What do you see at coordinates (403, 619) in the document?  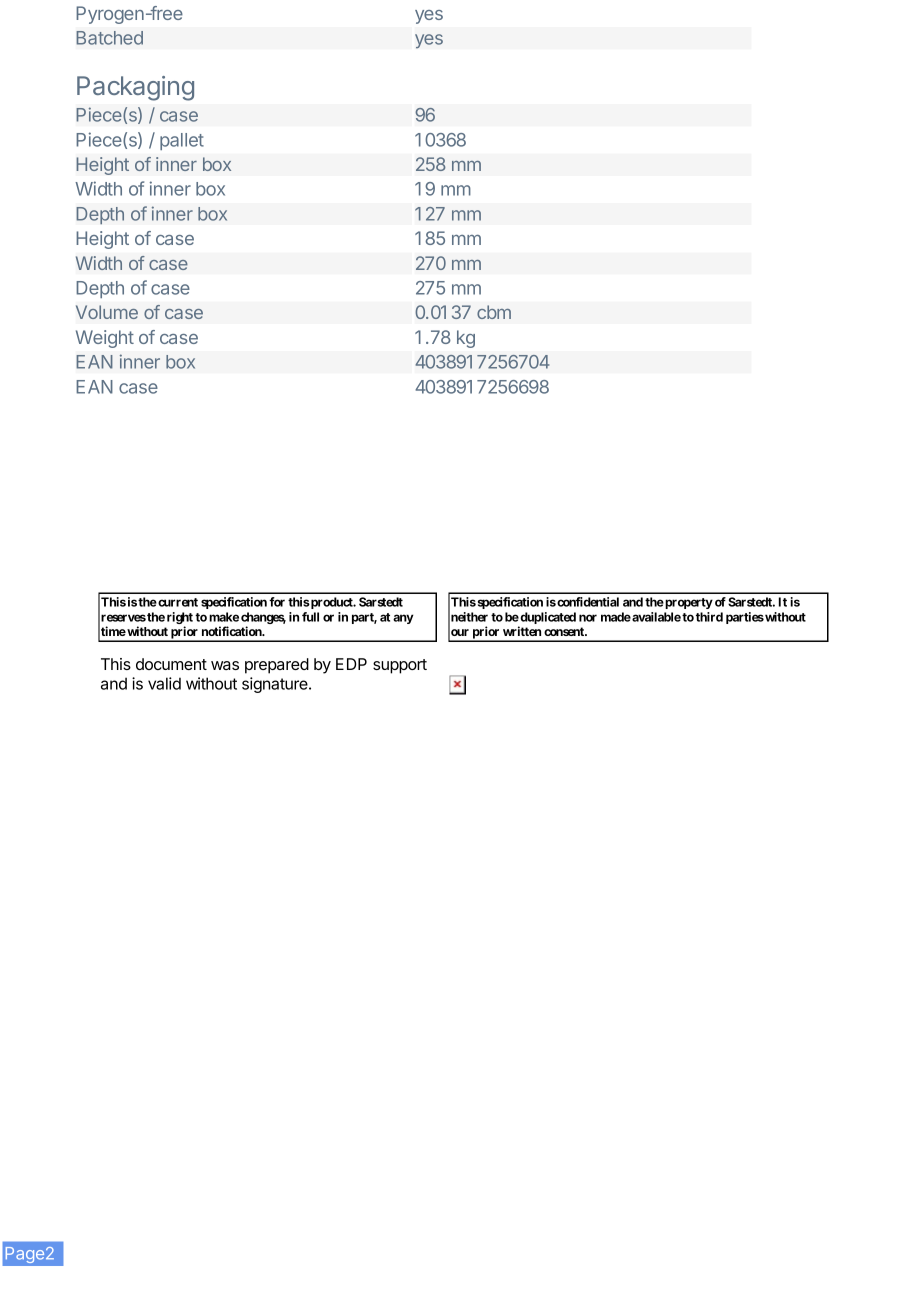 I see `any` at bounding box center [403, 619].
